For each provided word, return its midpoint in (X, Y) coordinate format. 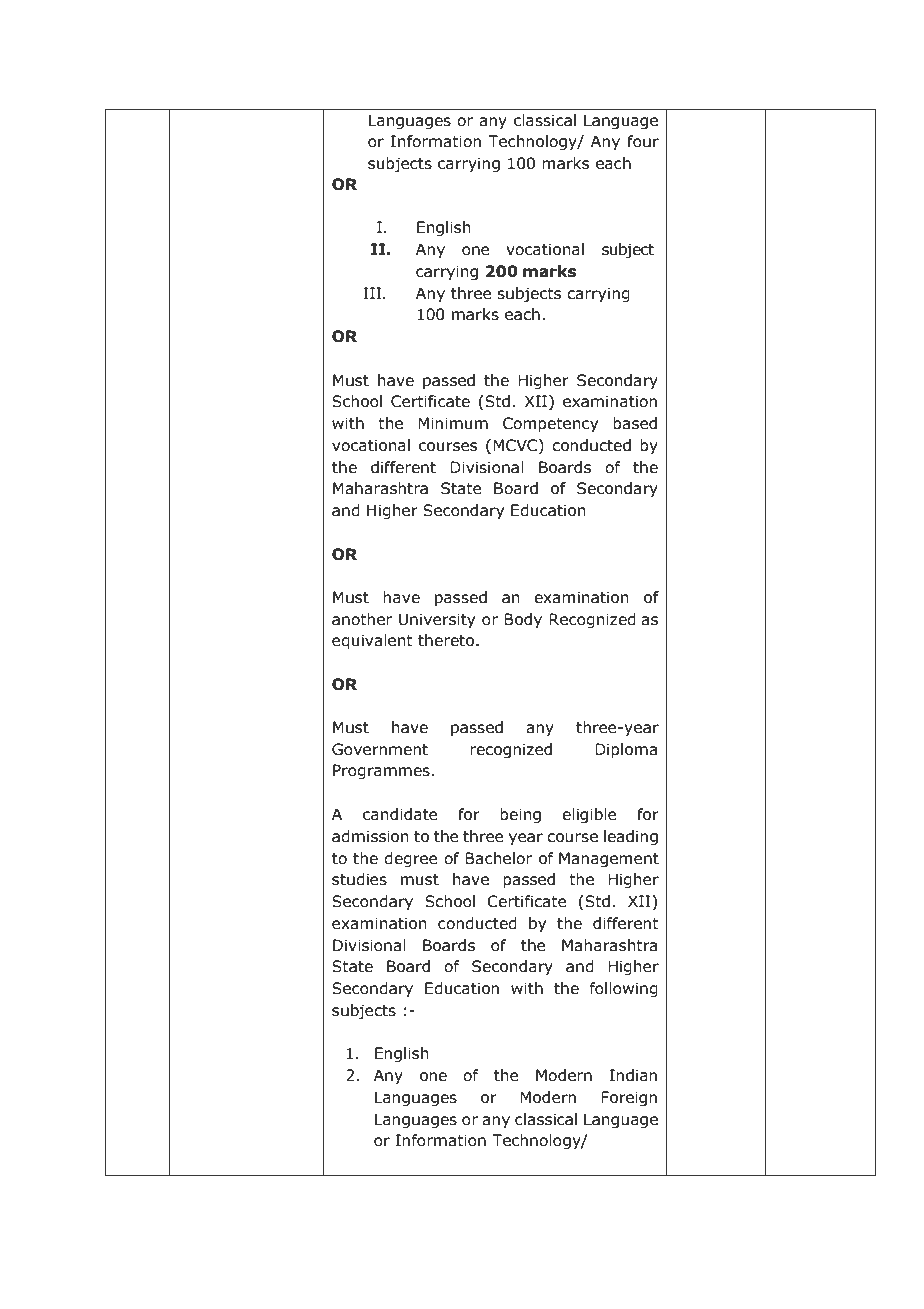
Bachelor (498, 858)
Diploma (626, 750)
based (635, 423)
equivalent (372, 641)
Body (523, 620)
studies (359, 879)
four (643, 141)
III (372, 293)
